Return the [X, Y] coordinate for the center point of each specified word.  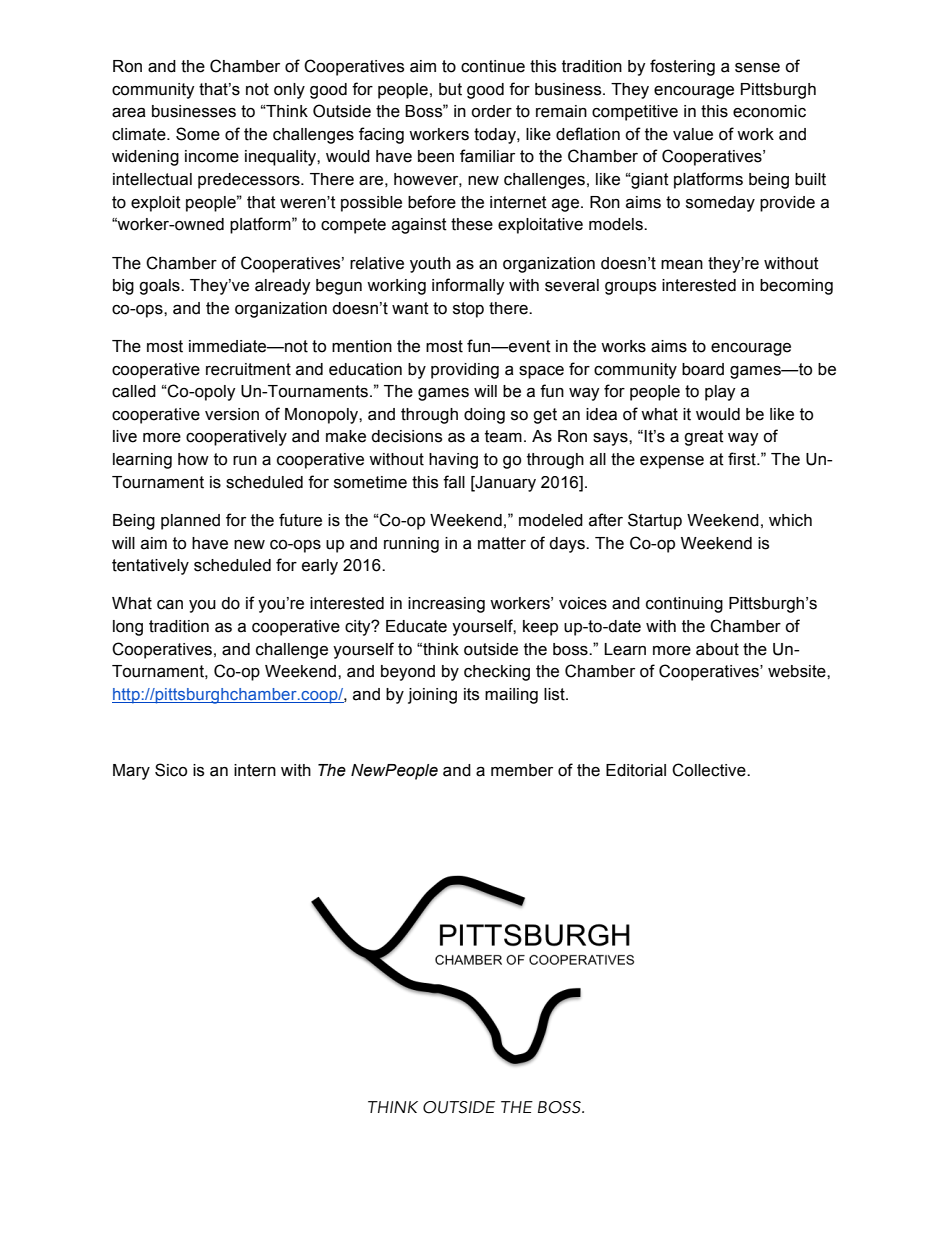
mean [682, 265]
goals [160, 287]
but [450, 89]
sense [757, 68]
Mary [131, 772]
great [704, 438]
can [170, 605]
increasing [446, 605]
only [289, 91]
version [232, 414]
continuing [684, 605]
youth [430, 265]
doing [484, 416]
